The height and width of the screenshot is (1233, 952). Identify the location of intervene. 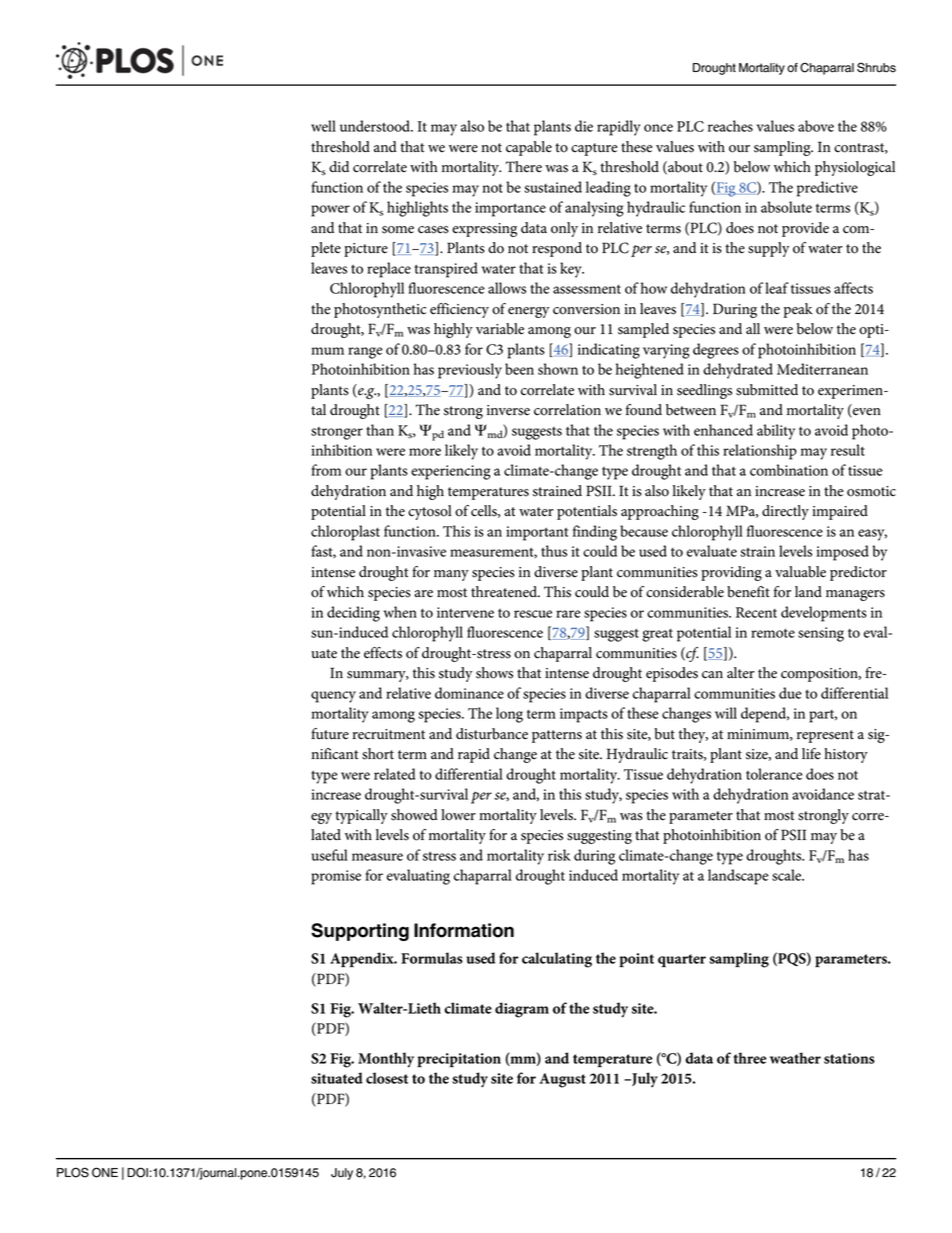
(465, 612).
